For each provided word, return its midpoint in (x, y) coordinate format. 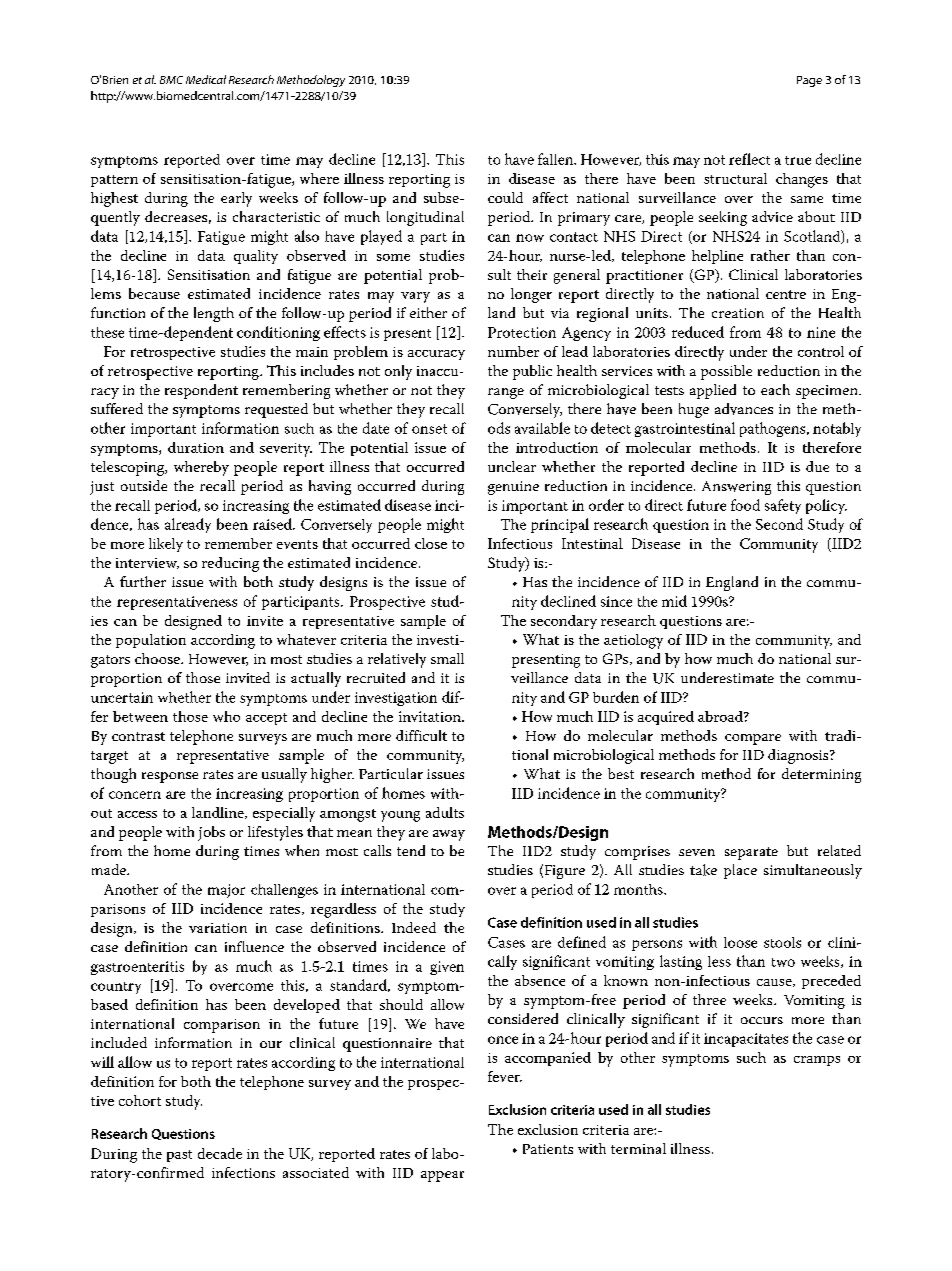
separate (751, 853)
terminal (638, 1148)
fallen (557, 159)
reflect (749, 159)
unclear (512, 466)
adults (445, 812)
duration (196, 447)
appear (442, 1176)
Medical (206, 79)
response (170, 777)
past (179, 1156)
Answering (736, 488)
